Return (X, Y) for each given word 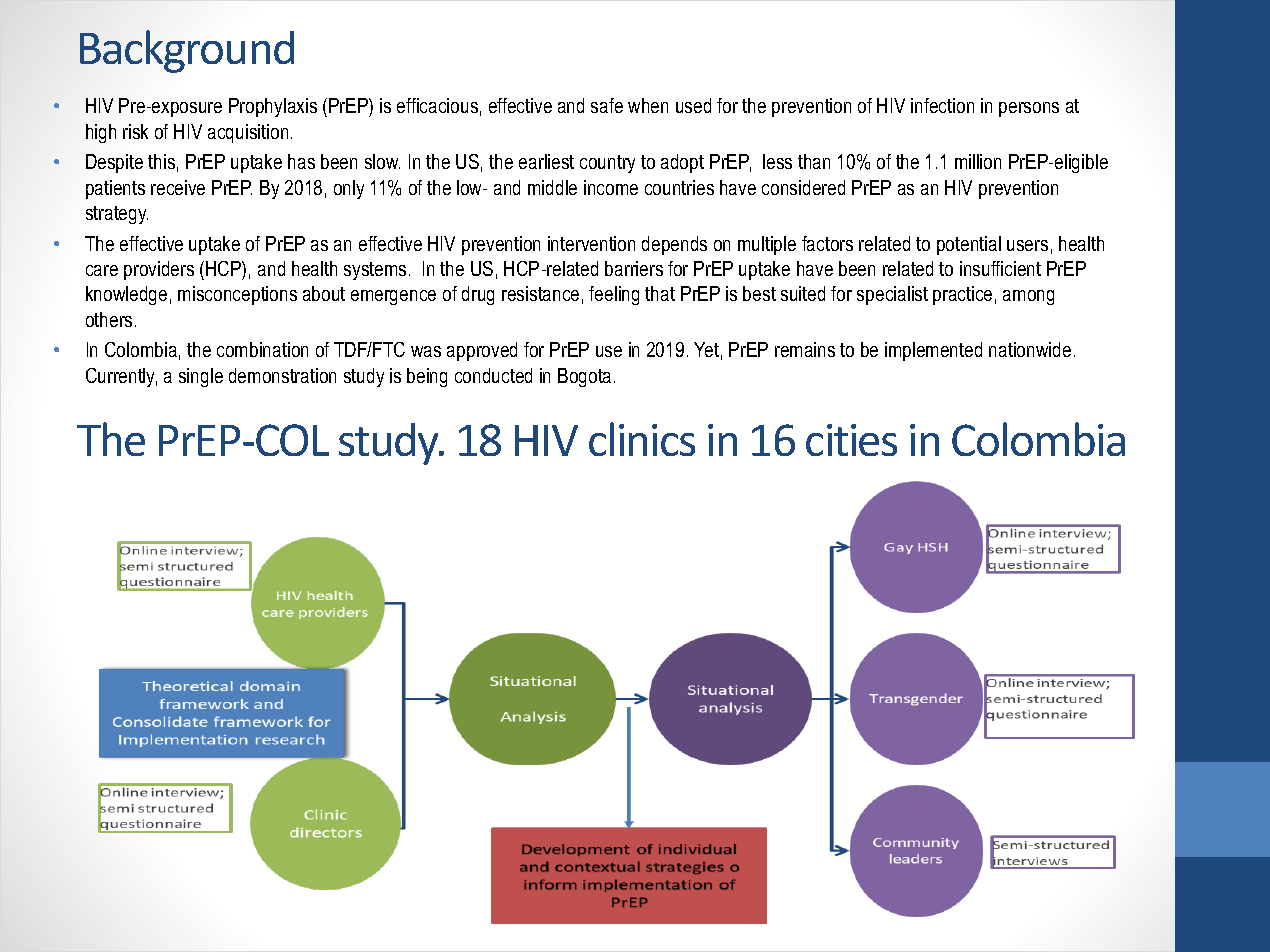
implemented (933, 351)
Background (187, 51)
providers (159, 270)
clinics (642, 439)
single (201, 377)
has (301, 161)
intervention (591, 243)
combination (262, 349)
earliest (546, 161)
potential (969, 245)
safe (607, 105)
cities (851, 440)
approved (482, 351)
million (978, 161)
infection (942, 105)
